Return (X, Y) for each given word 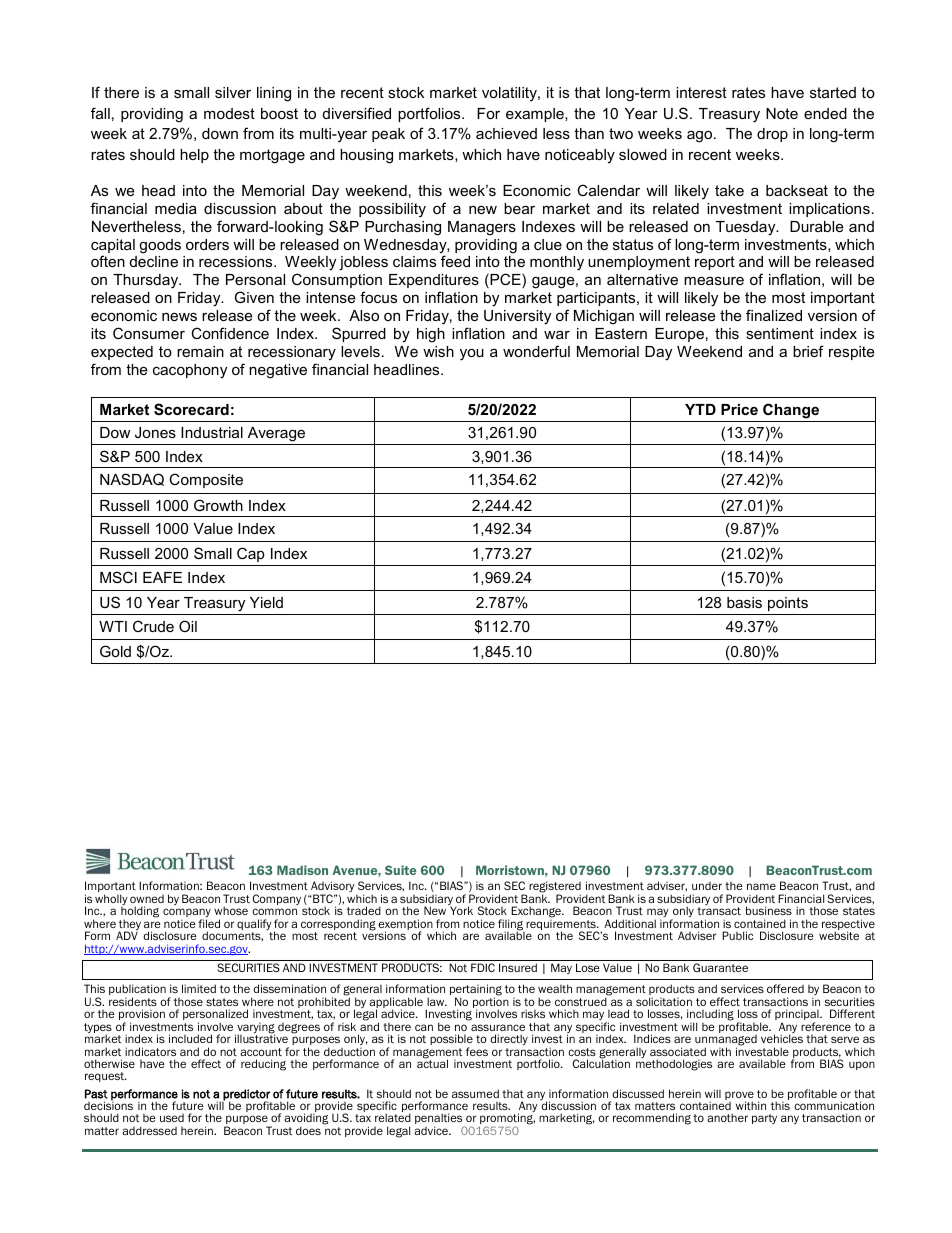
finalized (774, 315)
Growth (218, 505)
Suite (400, 870)
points (788, 604)
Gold (115, 651)
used (172, 1118)
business (769, 910)
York (461, 910)
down (220, 133)
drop (772, 135)
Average (276, 436)
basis (744, 602)
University (517, 317)
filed (209, 923)
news (179, 316)
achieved (506, 133)
